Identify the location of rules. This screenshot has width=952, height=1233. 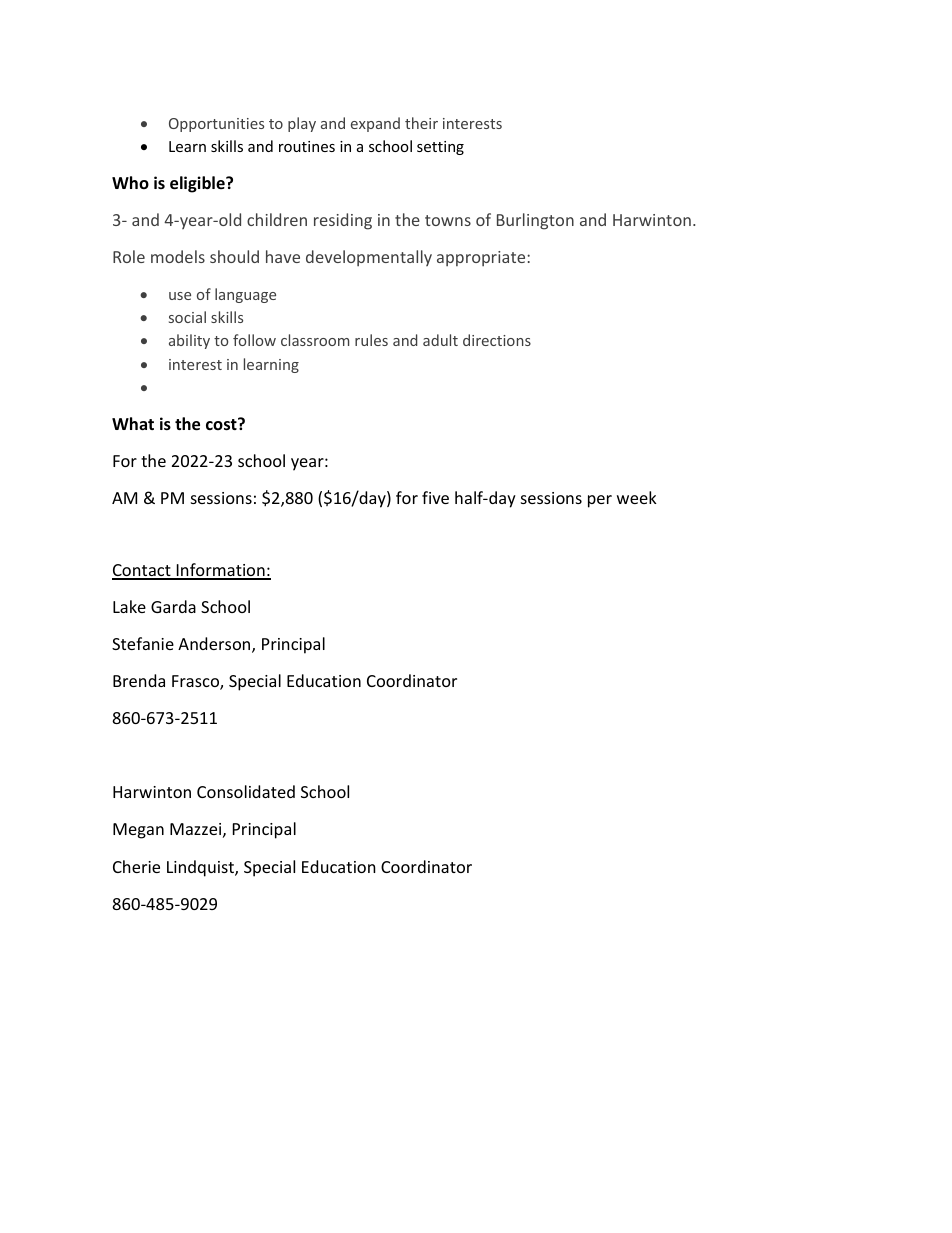
(371, 340).
